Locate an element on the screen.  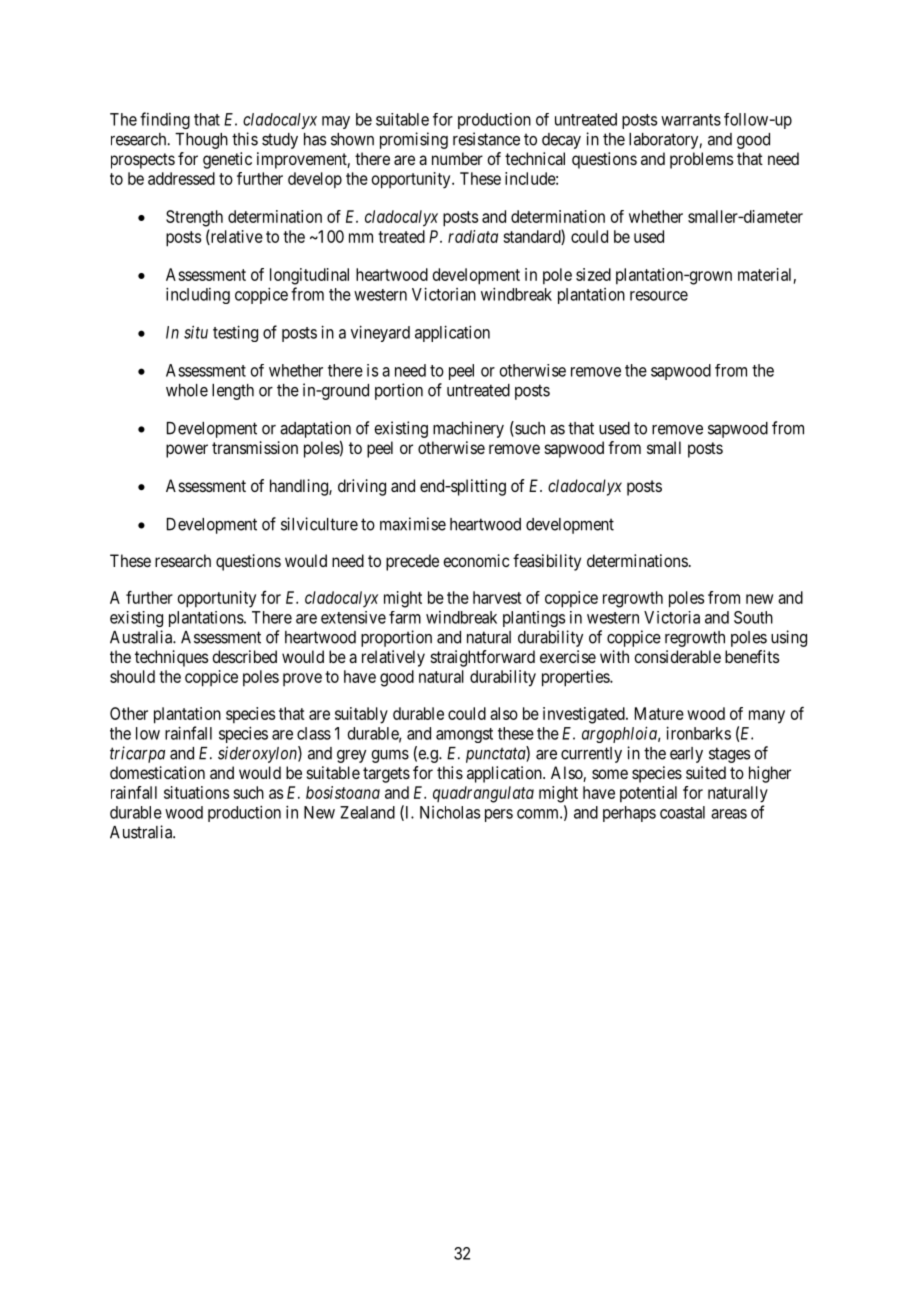
including is located at coordinates (198, 295).
